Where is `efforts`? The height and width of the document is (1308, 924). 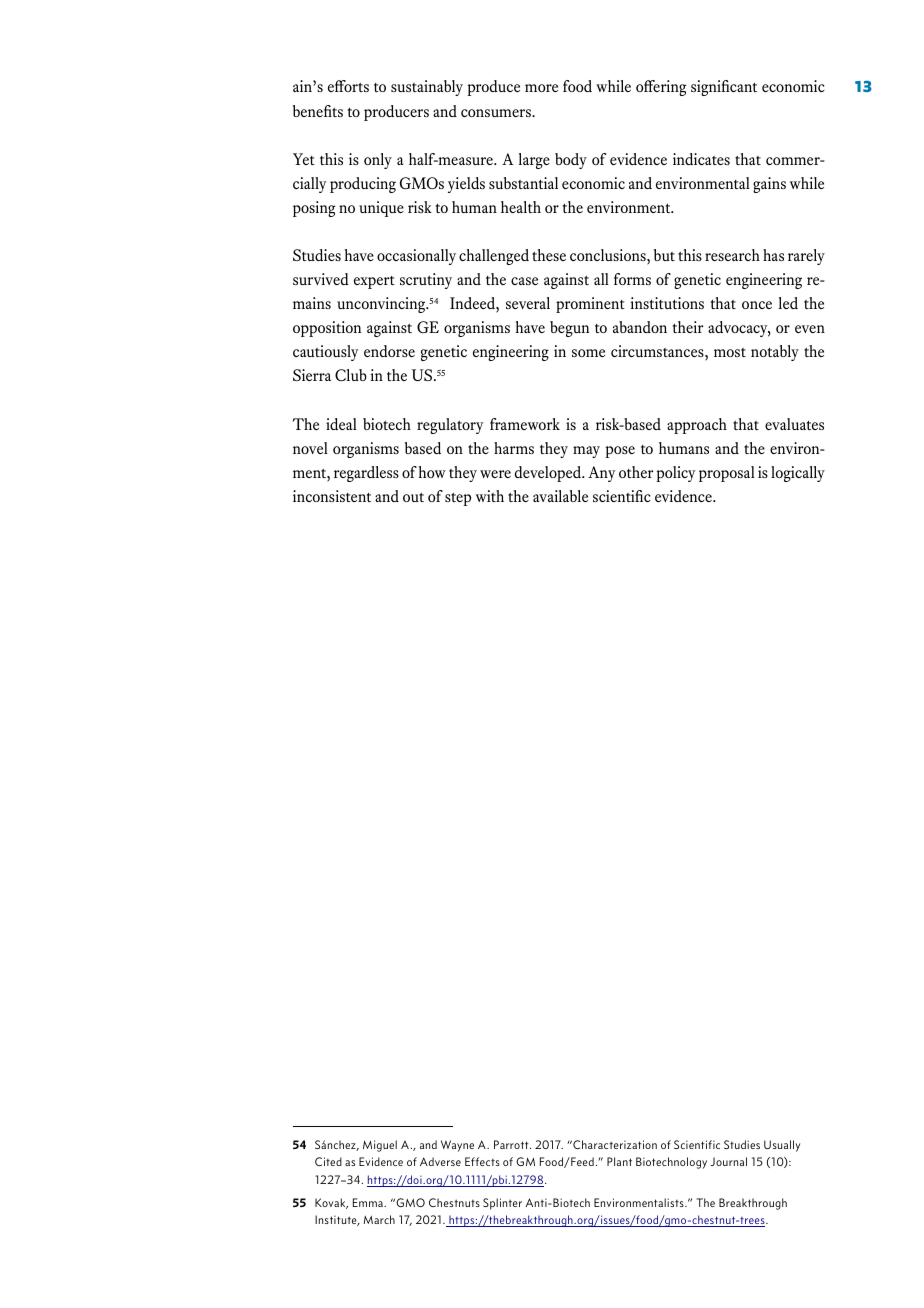 efforts is located at coordinates (348, 86).
